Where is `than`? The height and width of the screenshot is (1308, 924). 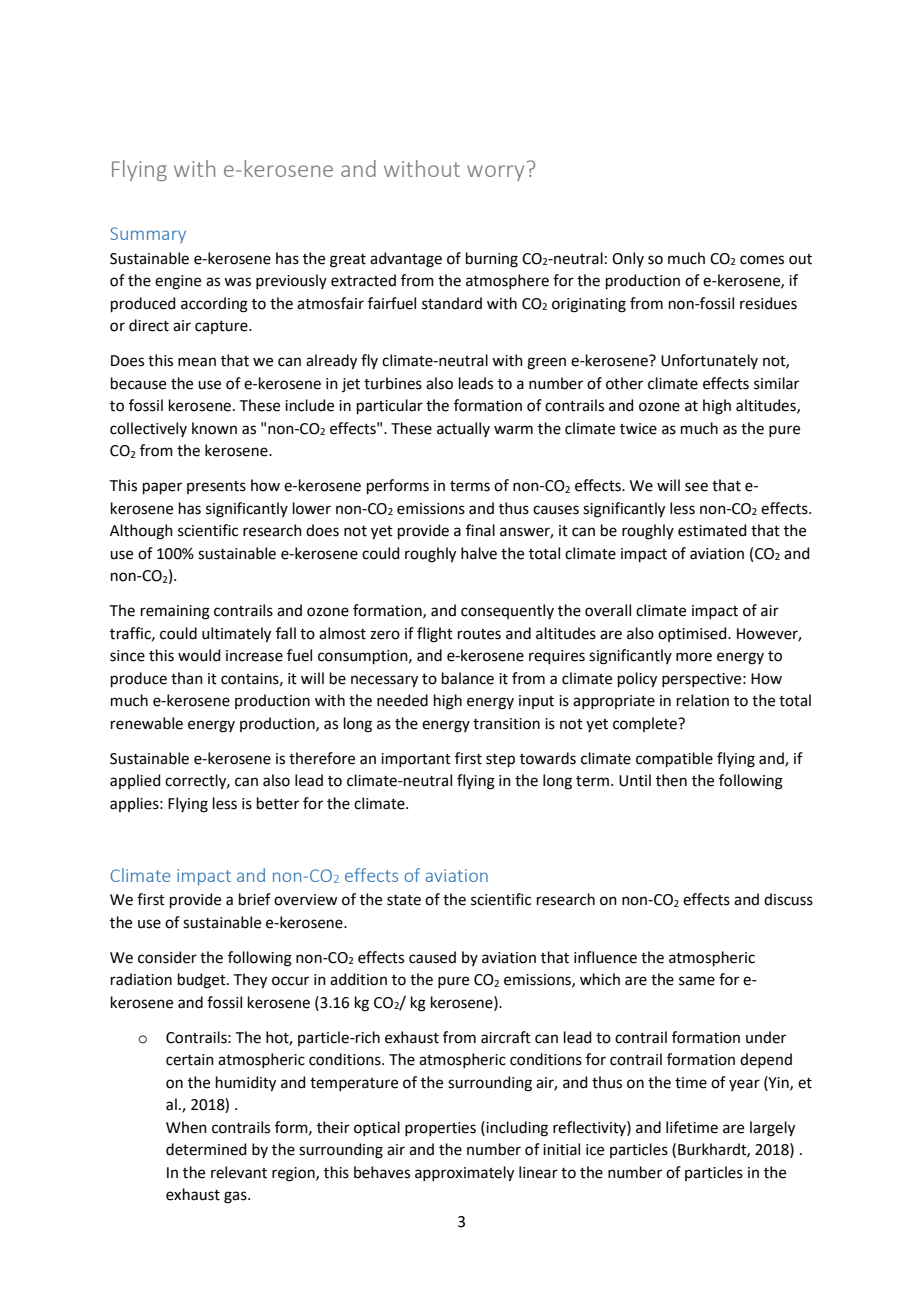
than is located at coordinates (187, 678).
